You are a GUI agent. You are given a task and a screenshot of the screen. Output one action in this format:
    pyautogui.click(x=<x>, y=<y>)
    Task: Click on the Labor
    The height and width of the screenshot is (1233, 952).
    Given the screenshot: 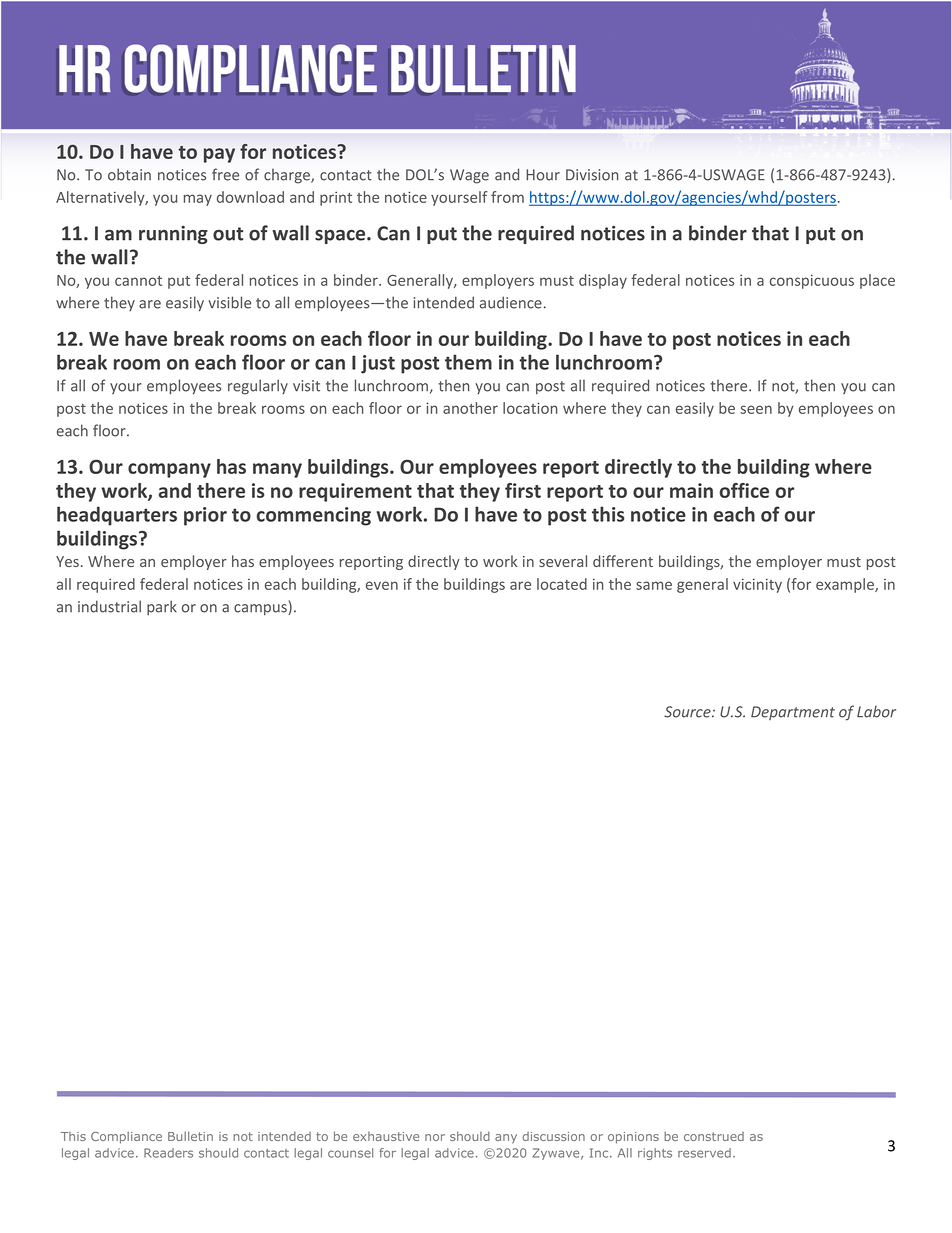 What is the action you would take?
    pyautogui.click(x=876, y=712)
